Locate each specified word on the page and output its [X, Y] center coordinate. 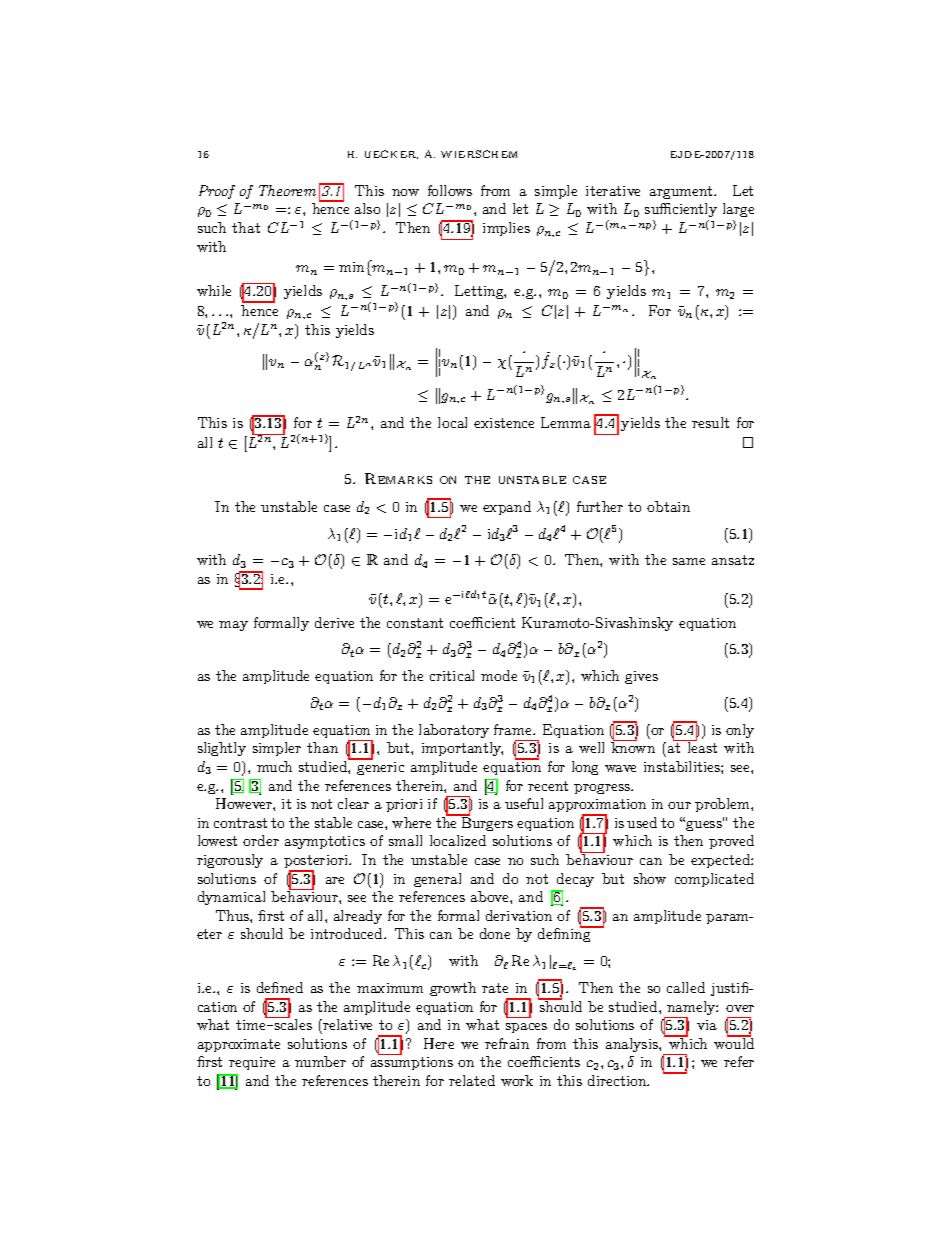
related [472, 1080]
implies [506, 229]
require [252, 1063]
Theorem [287, 190]
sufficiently [681, 210]
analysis [633, 1045]
